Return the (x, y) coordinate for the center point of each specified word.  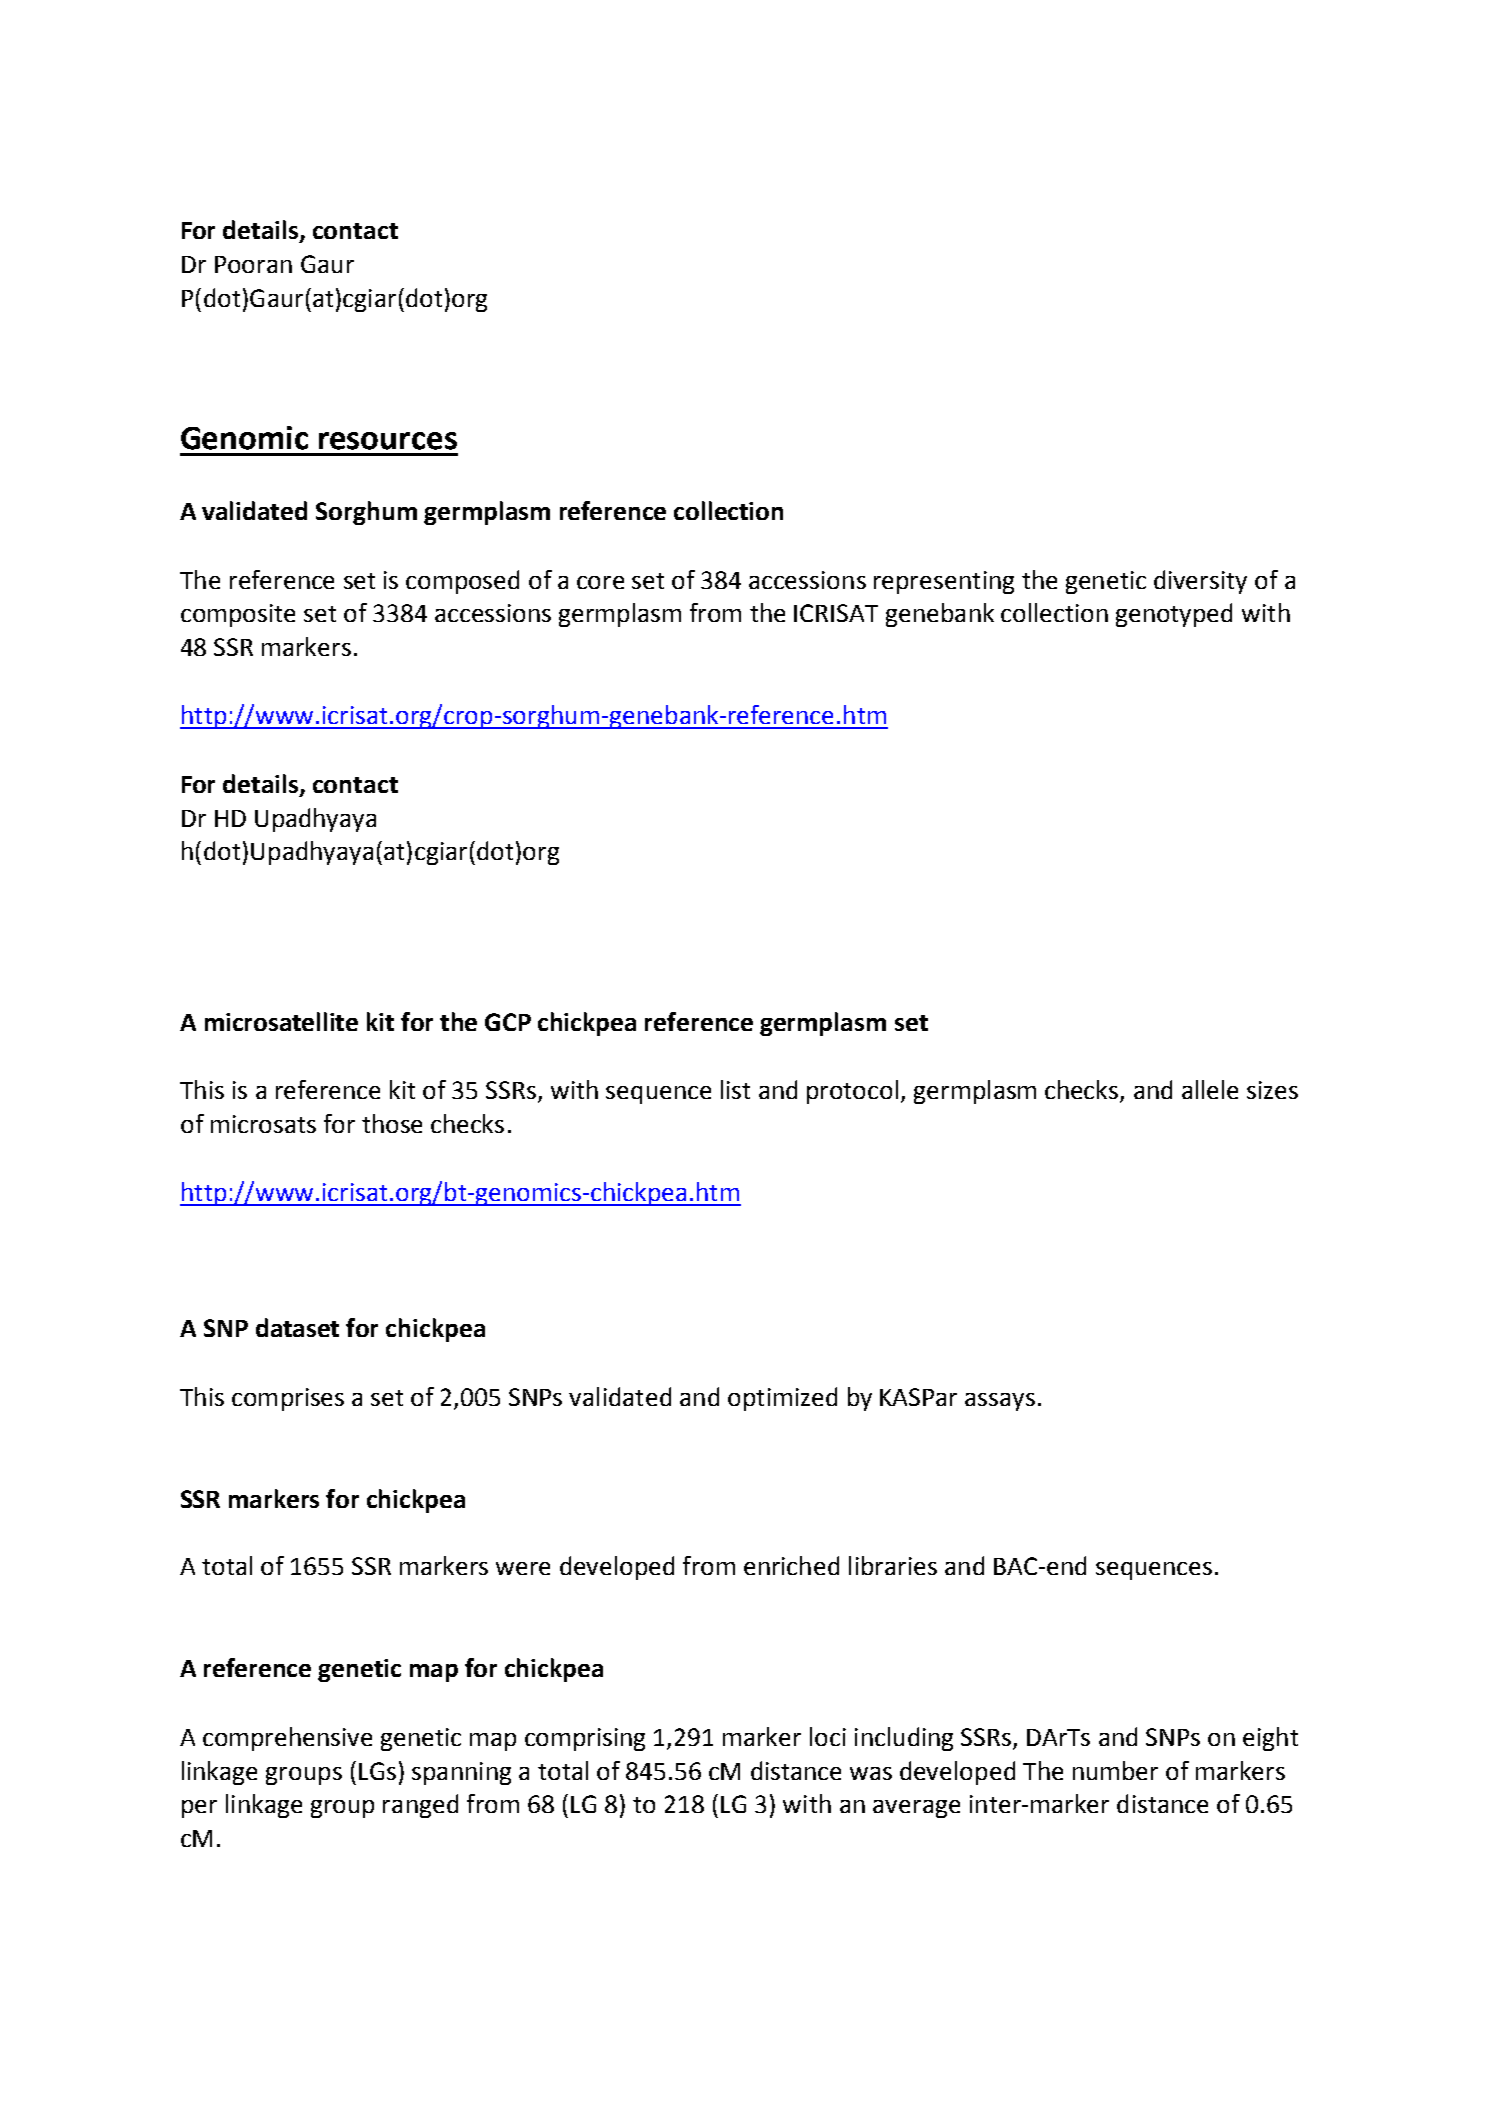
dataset (297, 1327)
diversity (1200, 582)
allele (1210, 1089)
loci (828, 1736)
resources (388, 441)
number (1115, 1770)
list (735, 1089)
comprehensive (287, 1739)
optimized (782, 1399)
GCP (508, 1022)
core (600, 582)
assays (1000, 1402)
